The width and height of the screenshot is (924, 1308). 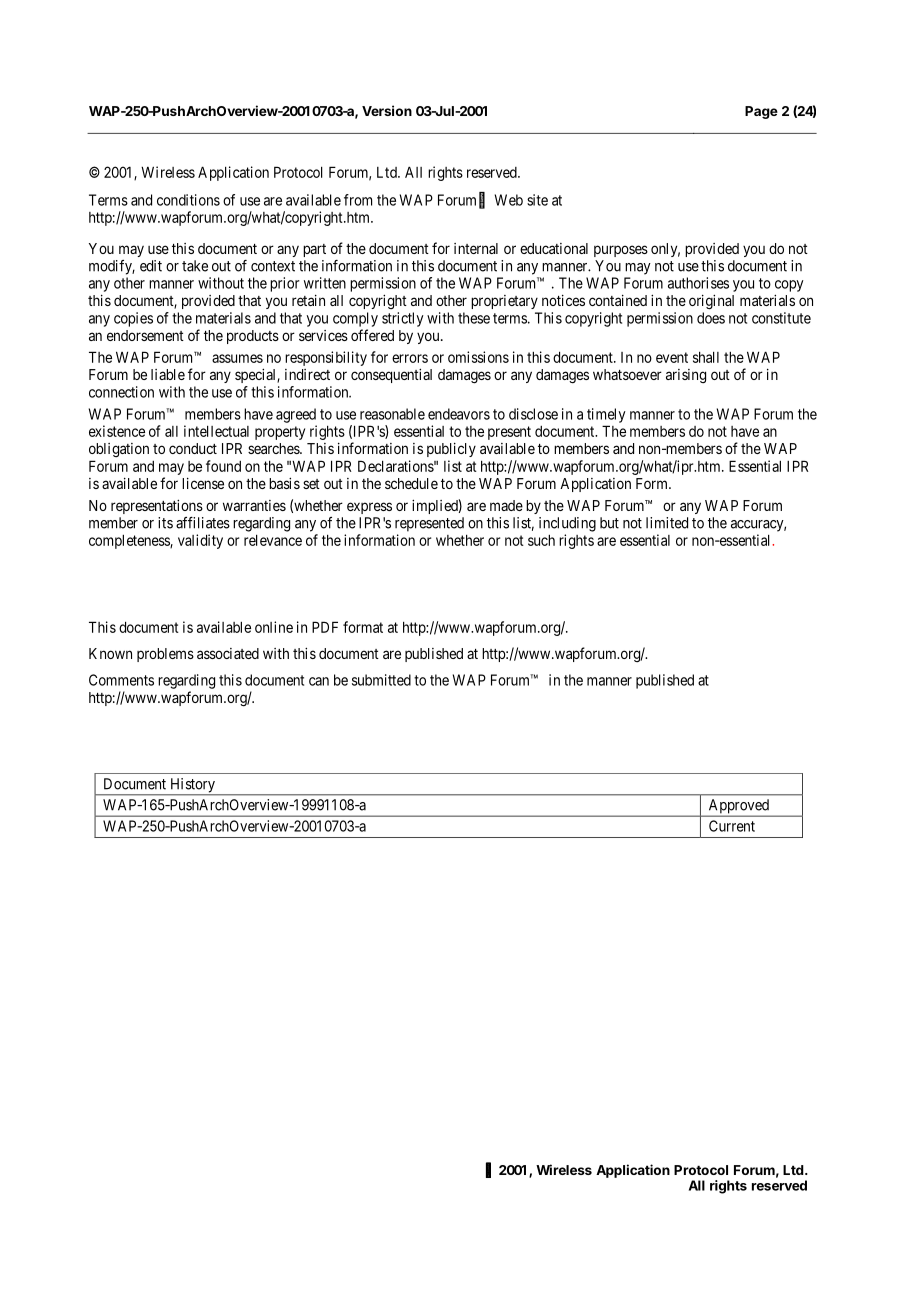 What do you see at coordinates (203, 483) in the screenshot?
I see `license` at bounding box center [203, 483].
